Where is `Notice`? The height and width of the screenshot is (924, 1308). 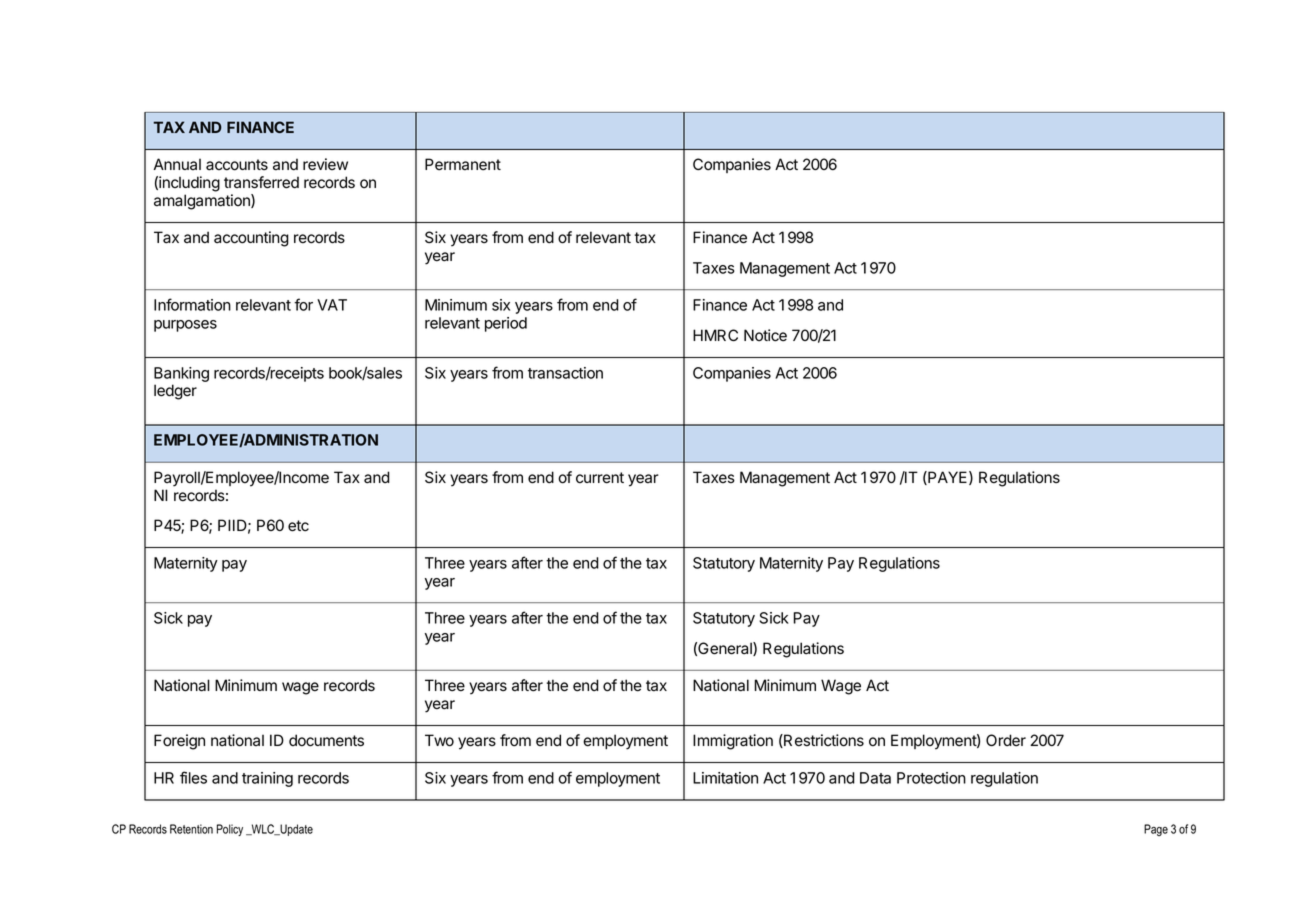
Notice is located at coordinates (765, 335).
